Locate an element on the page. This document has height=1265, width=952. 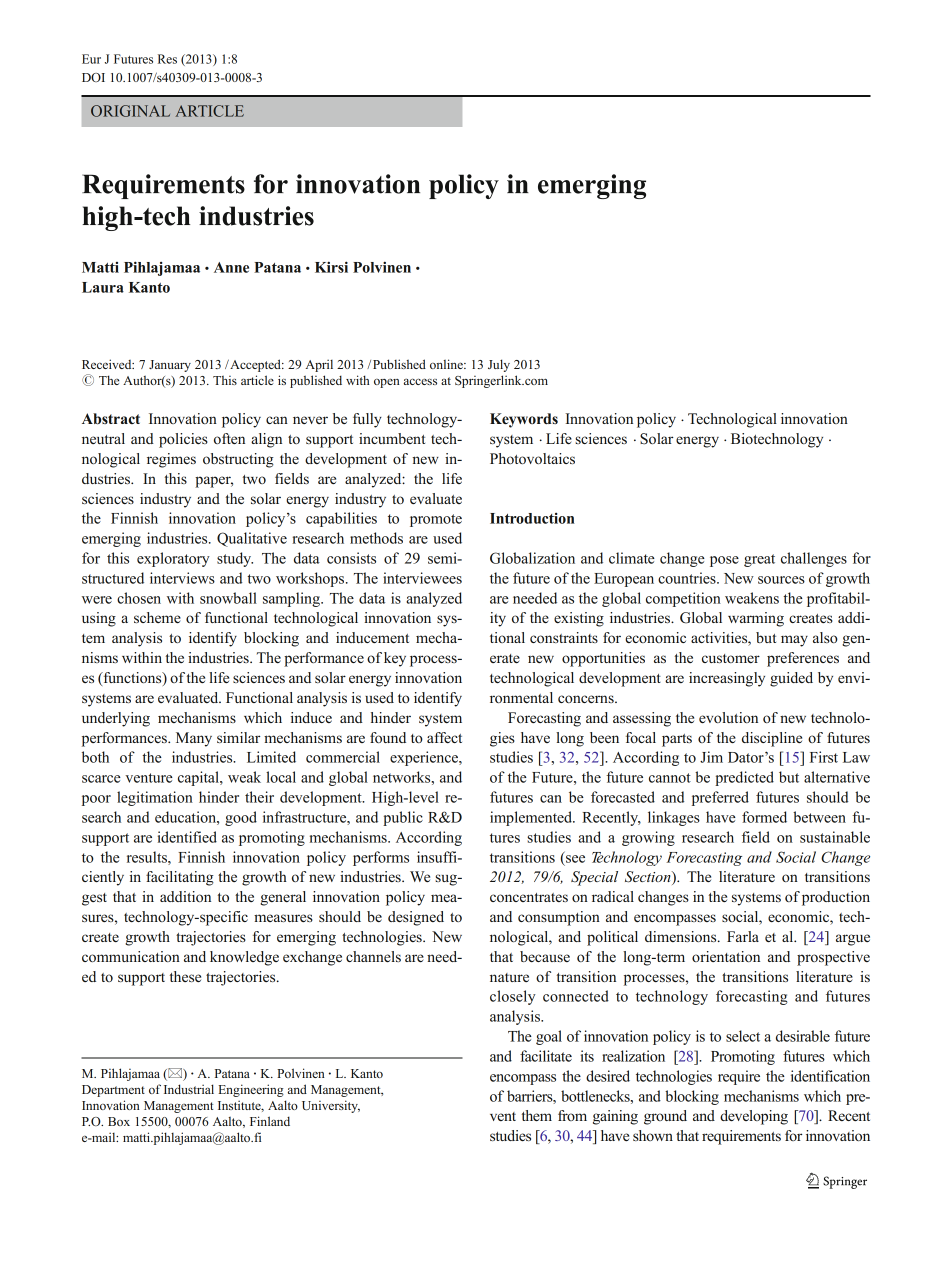
implemented is located at coordinates (532, 818).
